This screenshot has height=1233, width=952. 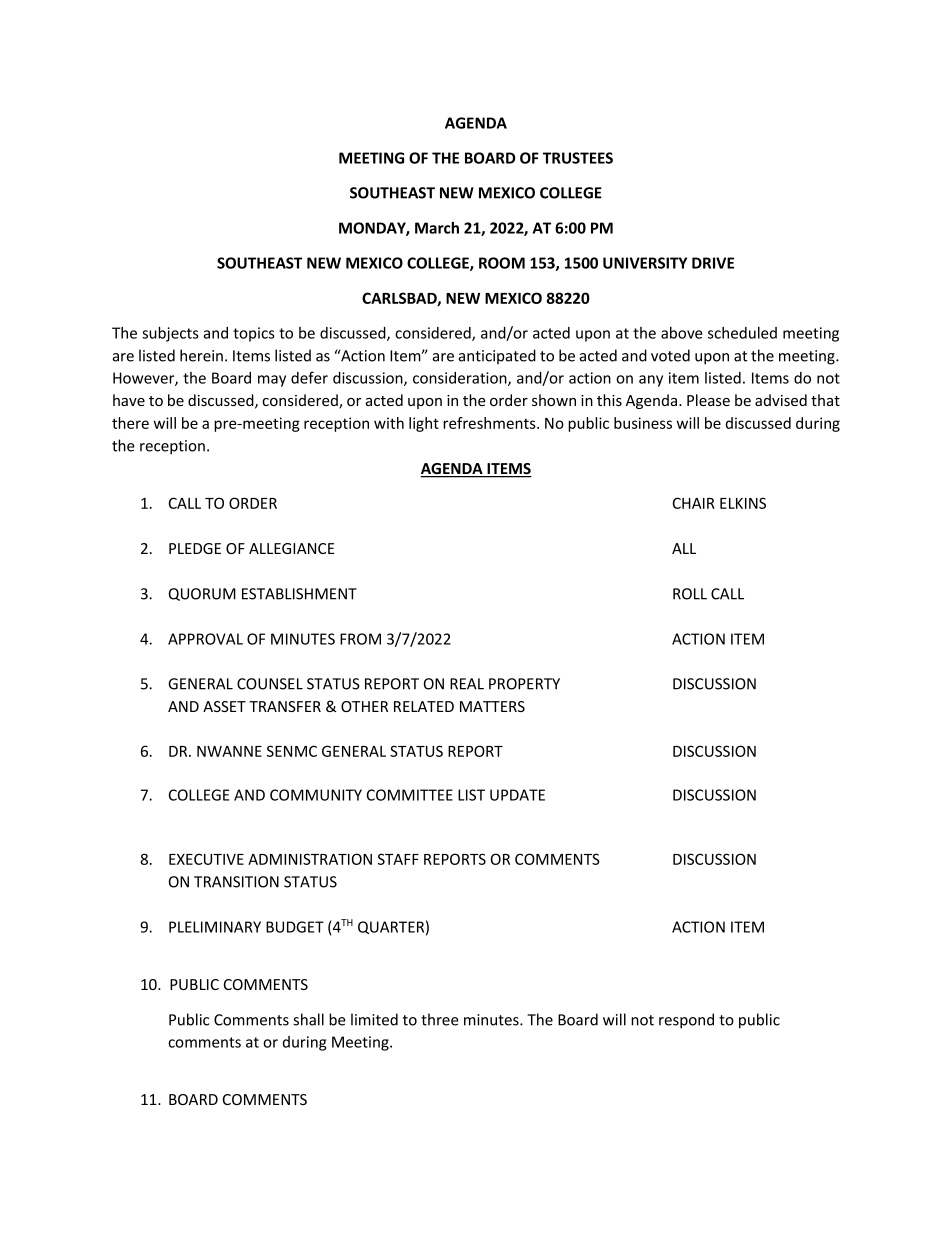 What do you see at coordinates (440, 1019) in the screenshot?
I see `three` at bounding box center [440, 1019].
